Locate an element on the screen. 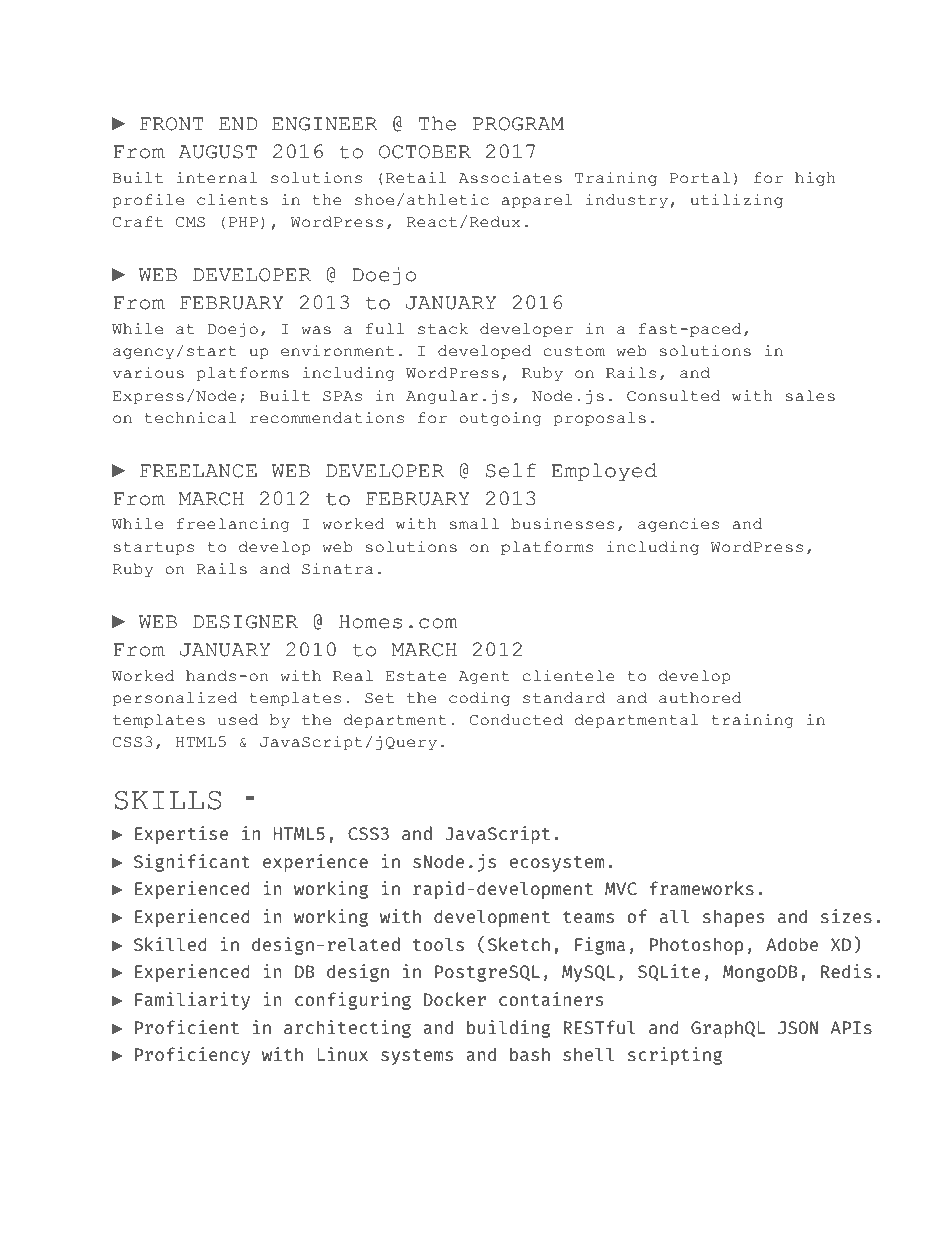 The image size is (952, 1233). Proficient is located at coordinates (187, 1027).
